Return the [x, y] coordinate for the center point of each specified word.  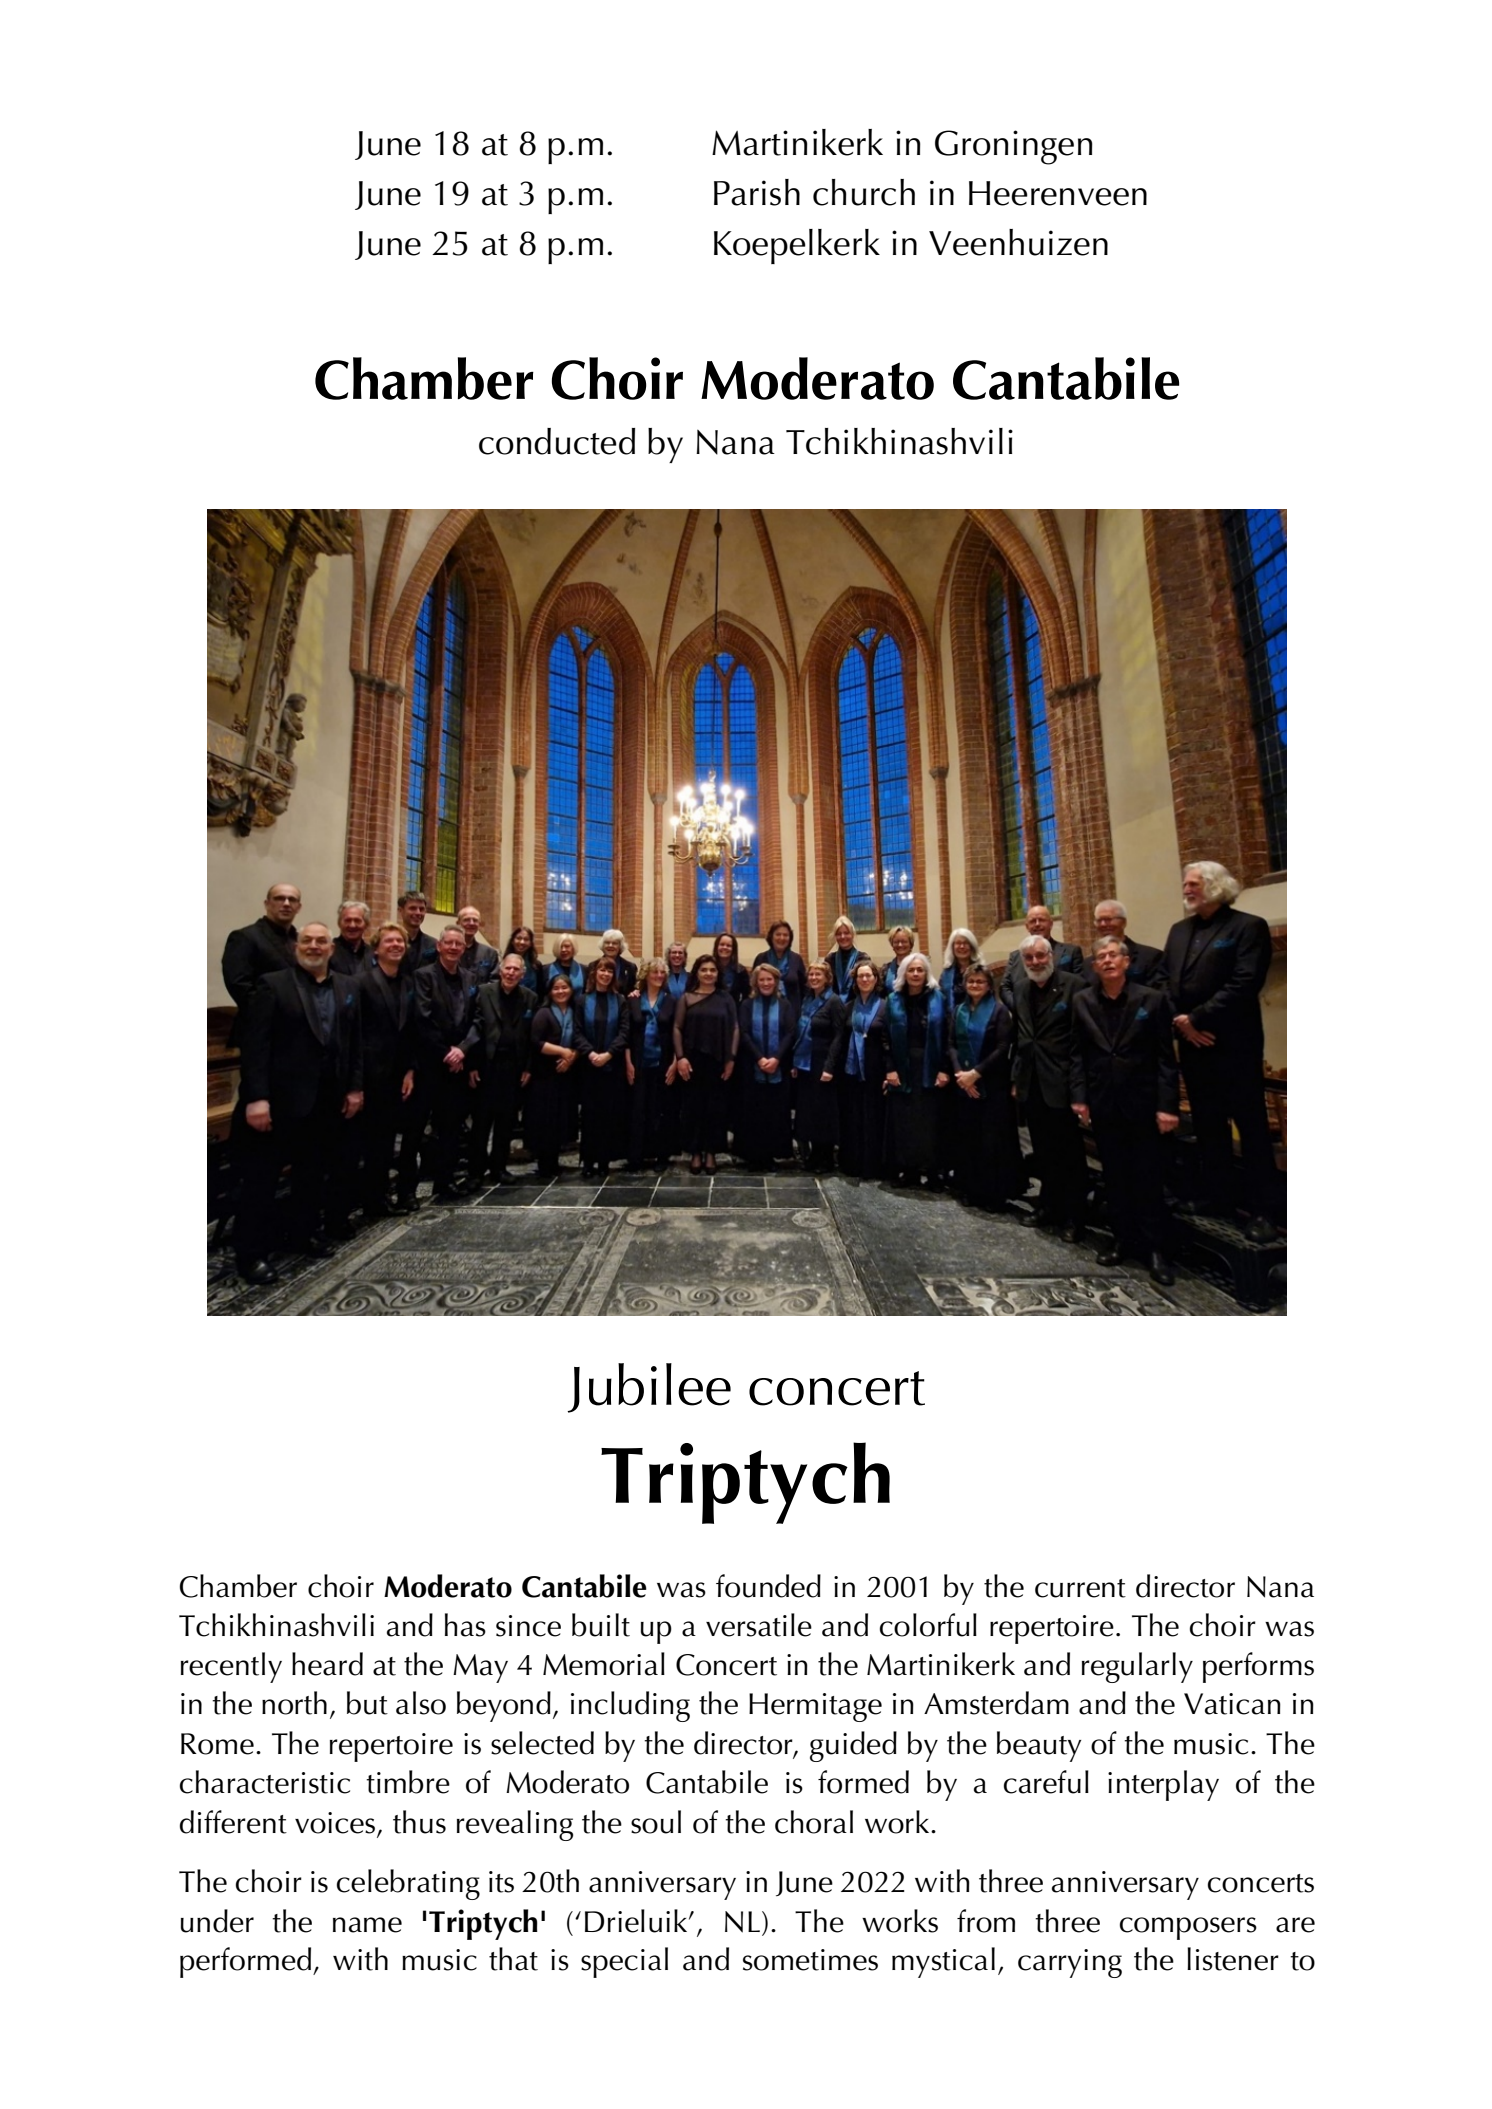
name [367, 1925]
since [528, 1626]
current [1080, 1588]
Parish [757, 192]
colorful [928, 1625]
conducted [557, 441]
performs [1258, 1667]
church [864, 192]
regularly [1137, 1667]
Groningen [1014, 147]
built [601, 1625]
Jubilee [649, 1388]
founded [768, 1586]
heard [327, 1664]
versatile [759, 1625]
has [465, 1625]
